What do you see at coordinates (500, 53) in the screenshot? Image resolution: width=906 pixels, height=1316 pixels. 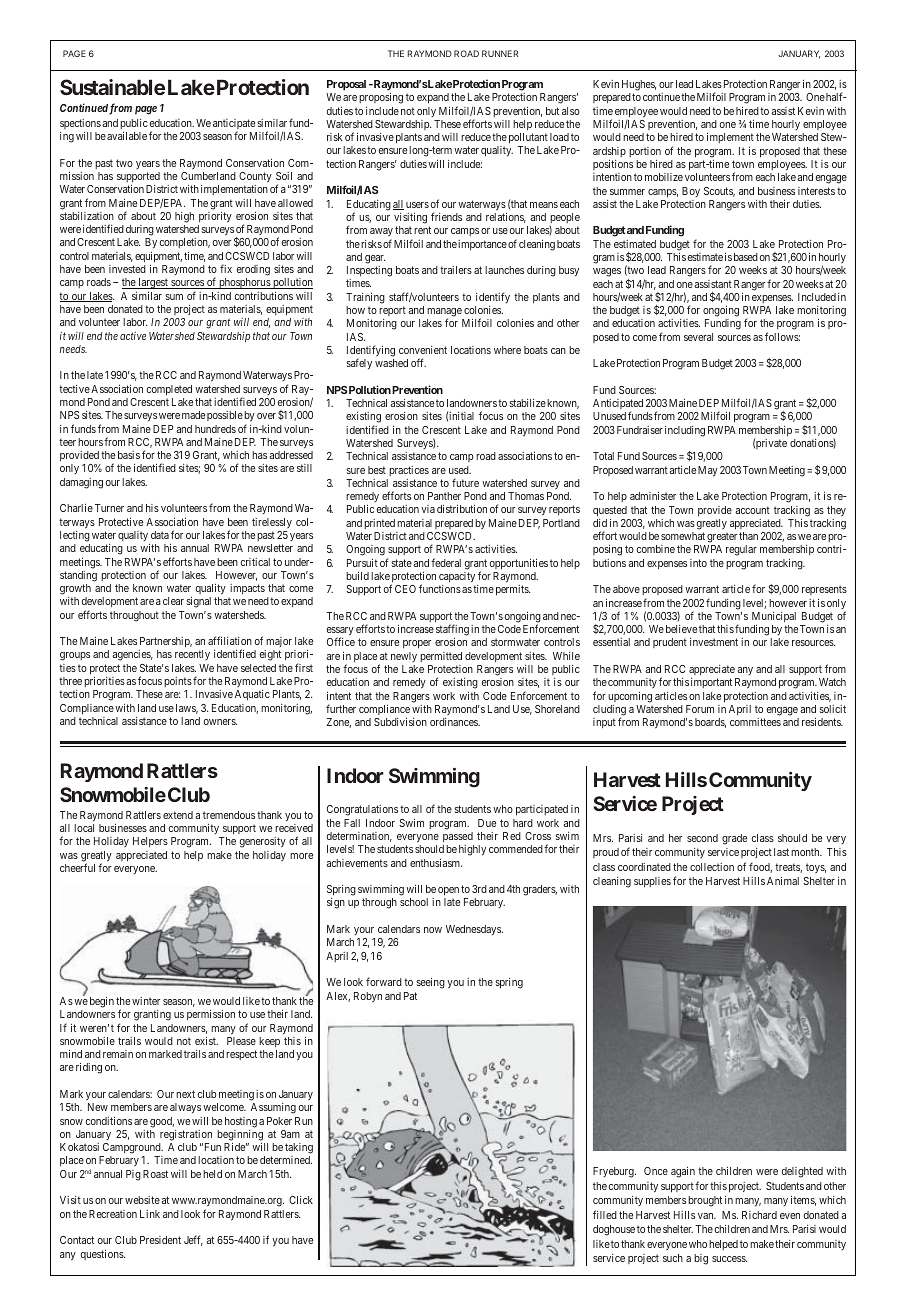 I see `RUNNER` at bounding box center [500, 53].
